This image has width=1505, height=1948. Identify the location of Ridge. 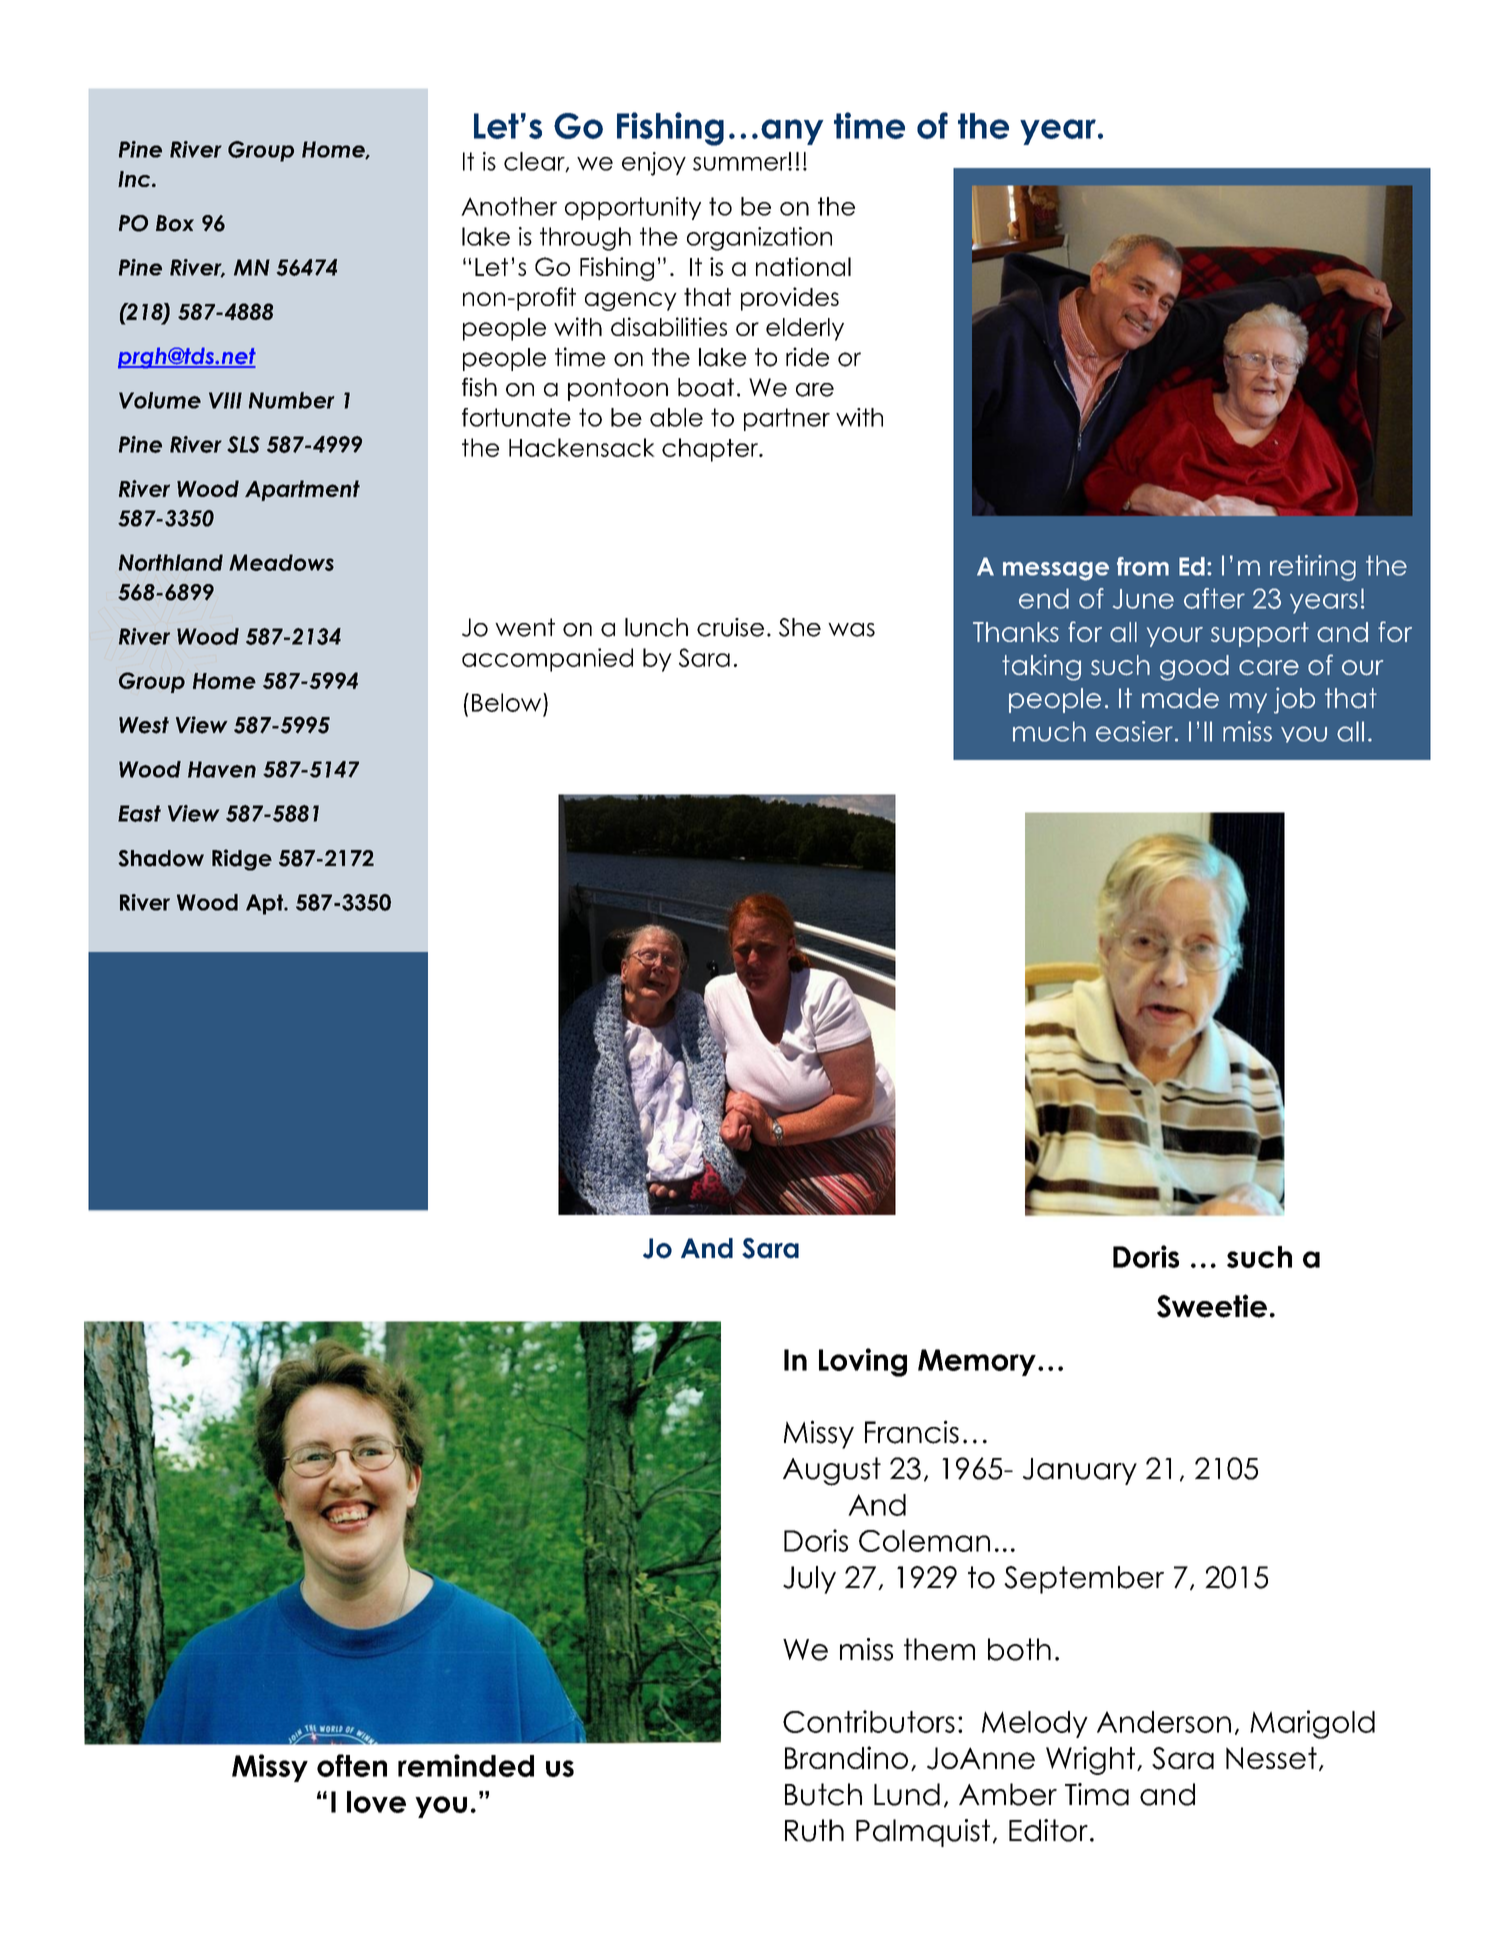
(242, 860).
